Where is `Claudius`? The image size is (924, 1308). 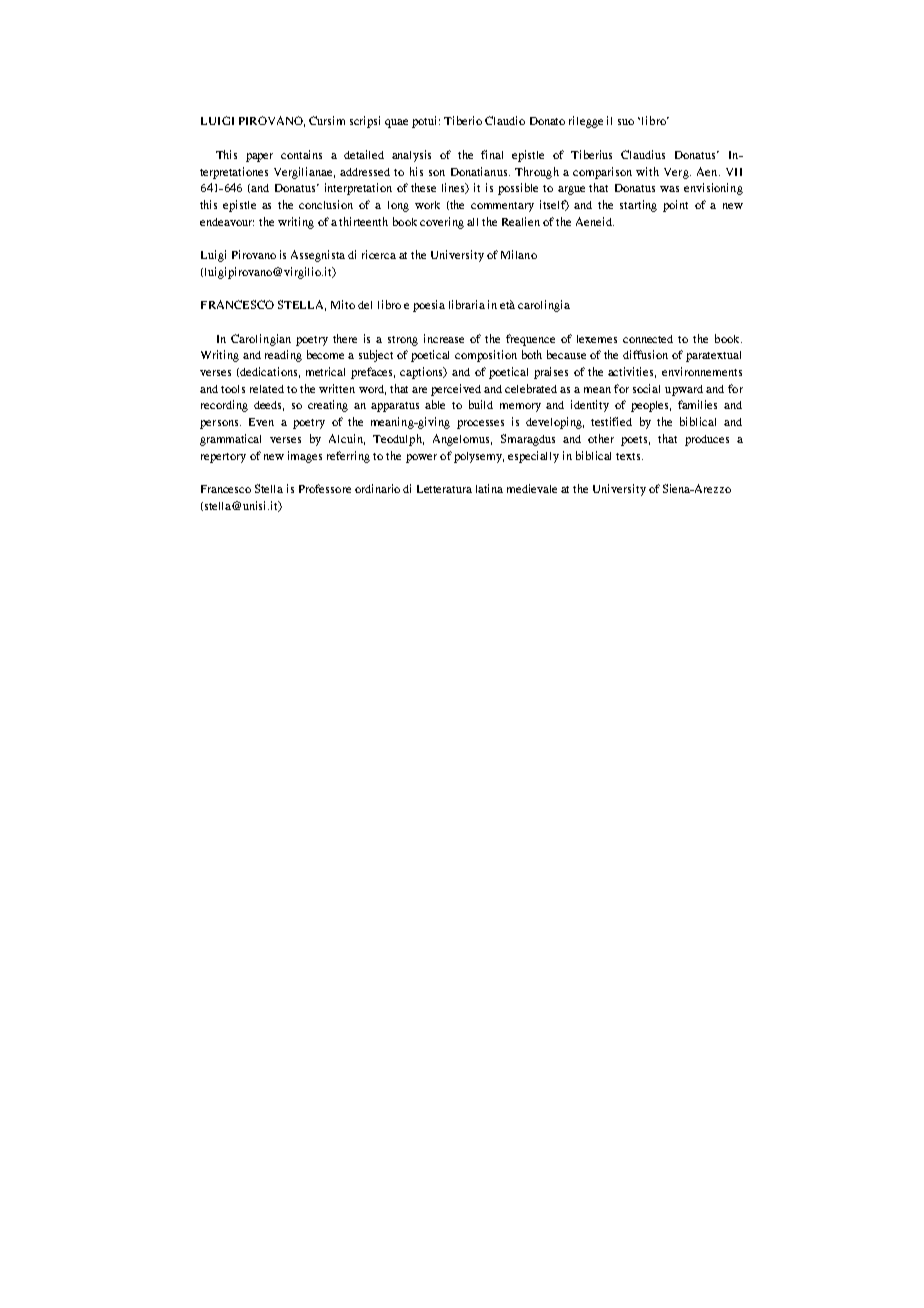 Claudius is located at coordinates (643, 154).
